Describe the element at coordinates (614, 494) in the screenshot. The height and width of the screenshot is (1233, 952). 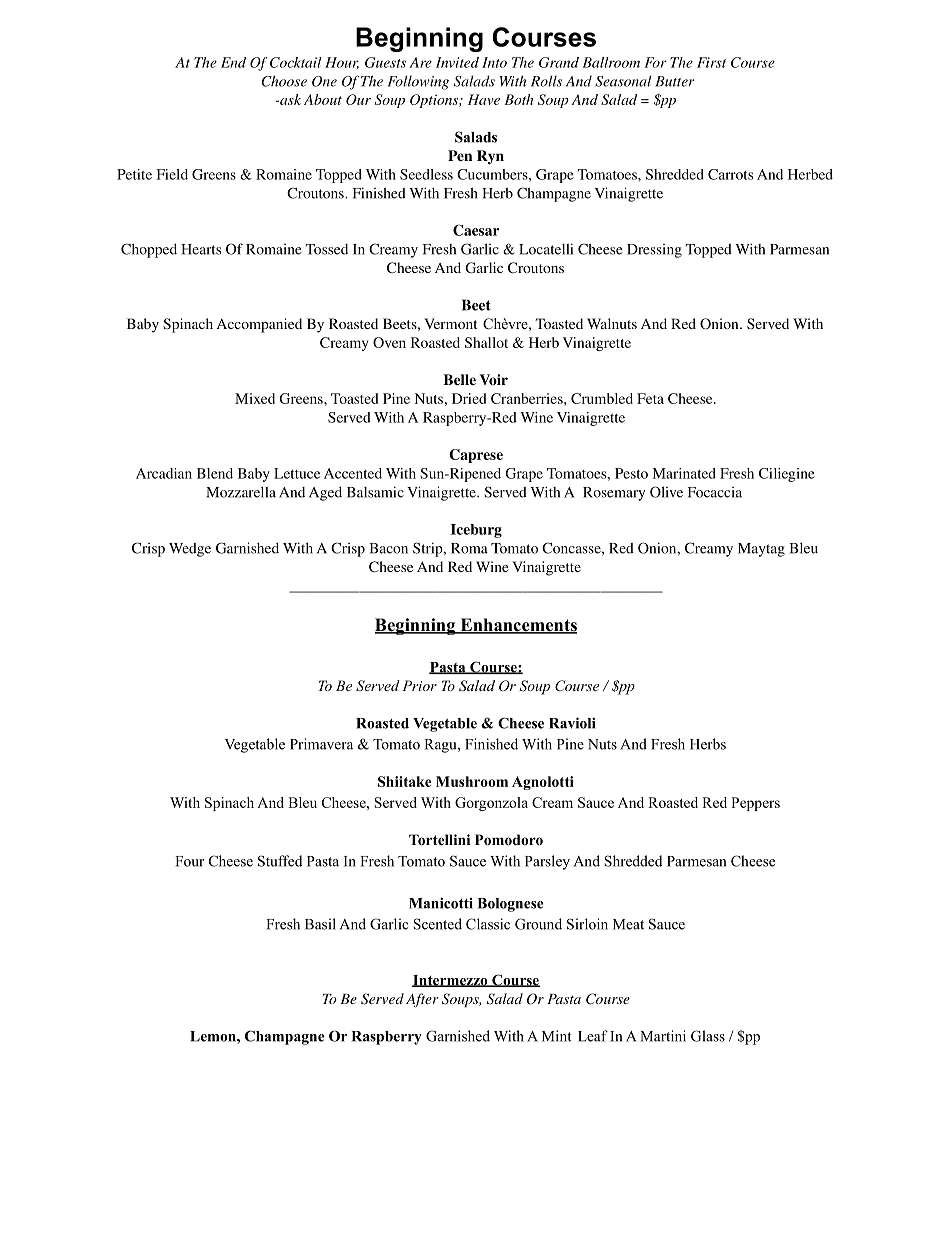
I see `Rosemary` at that location.
